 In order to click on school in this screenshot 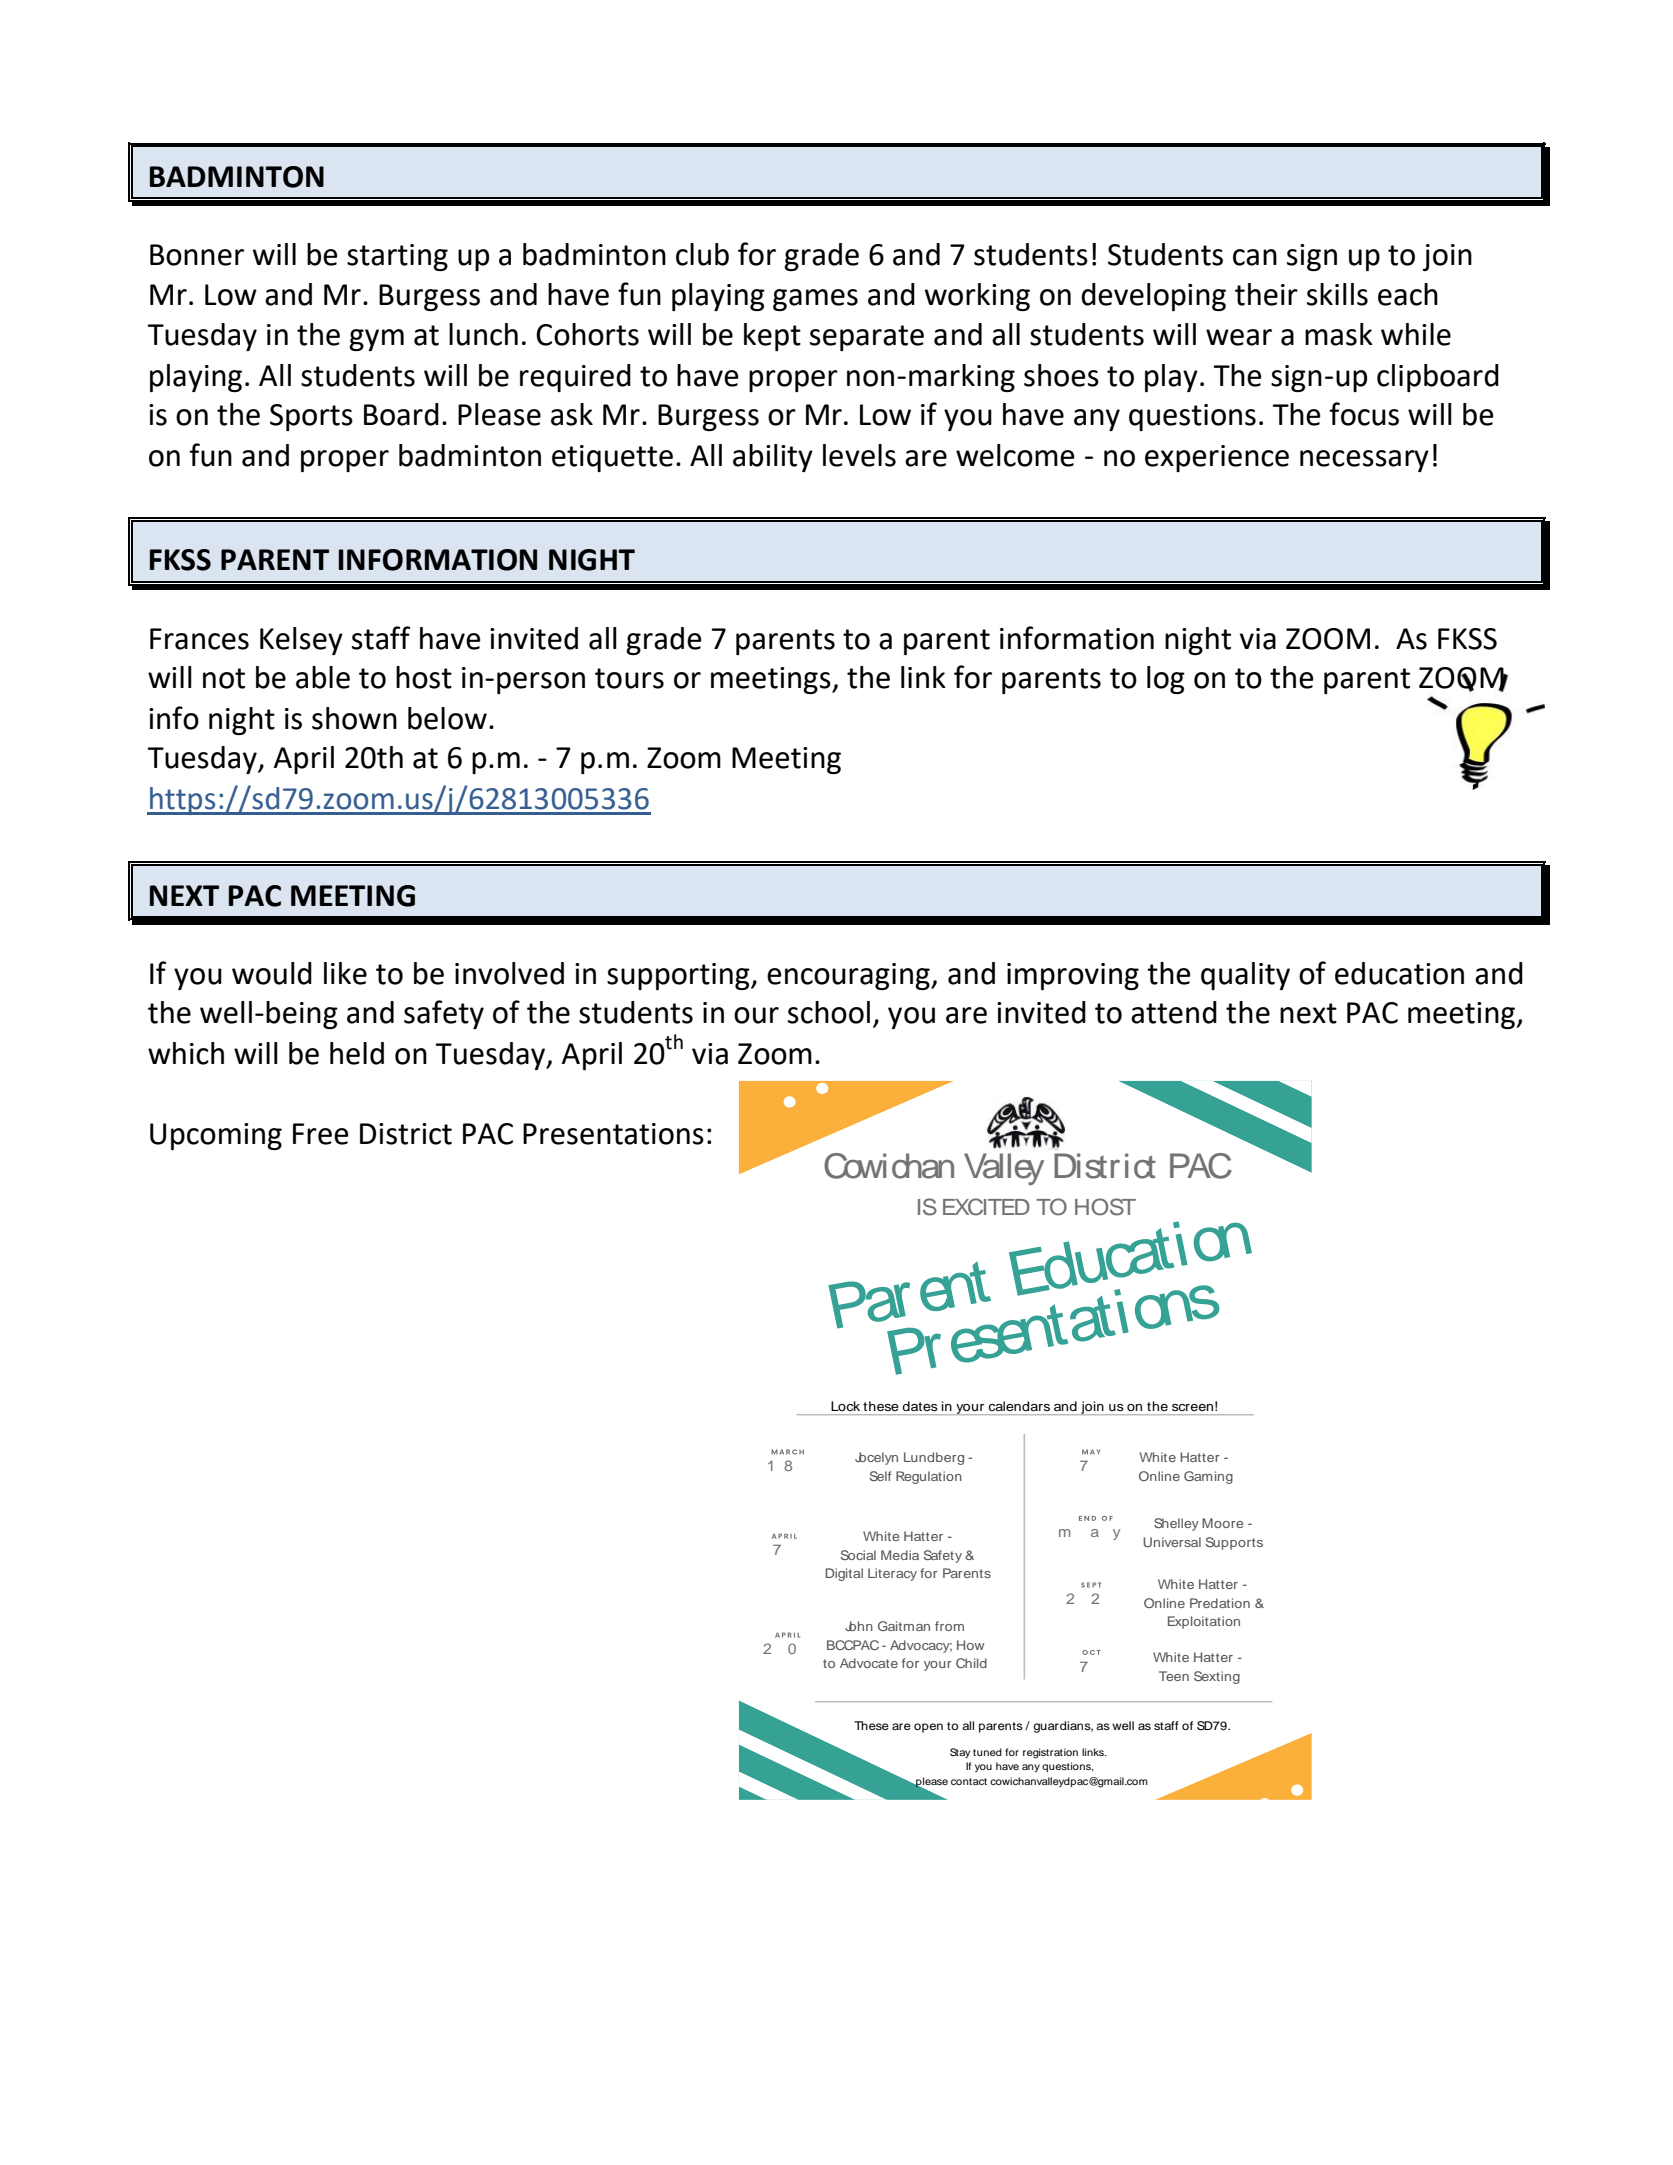, I will do `click(829, 1012)`.
